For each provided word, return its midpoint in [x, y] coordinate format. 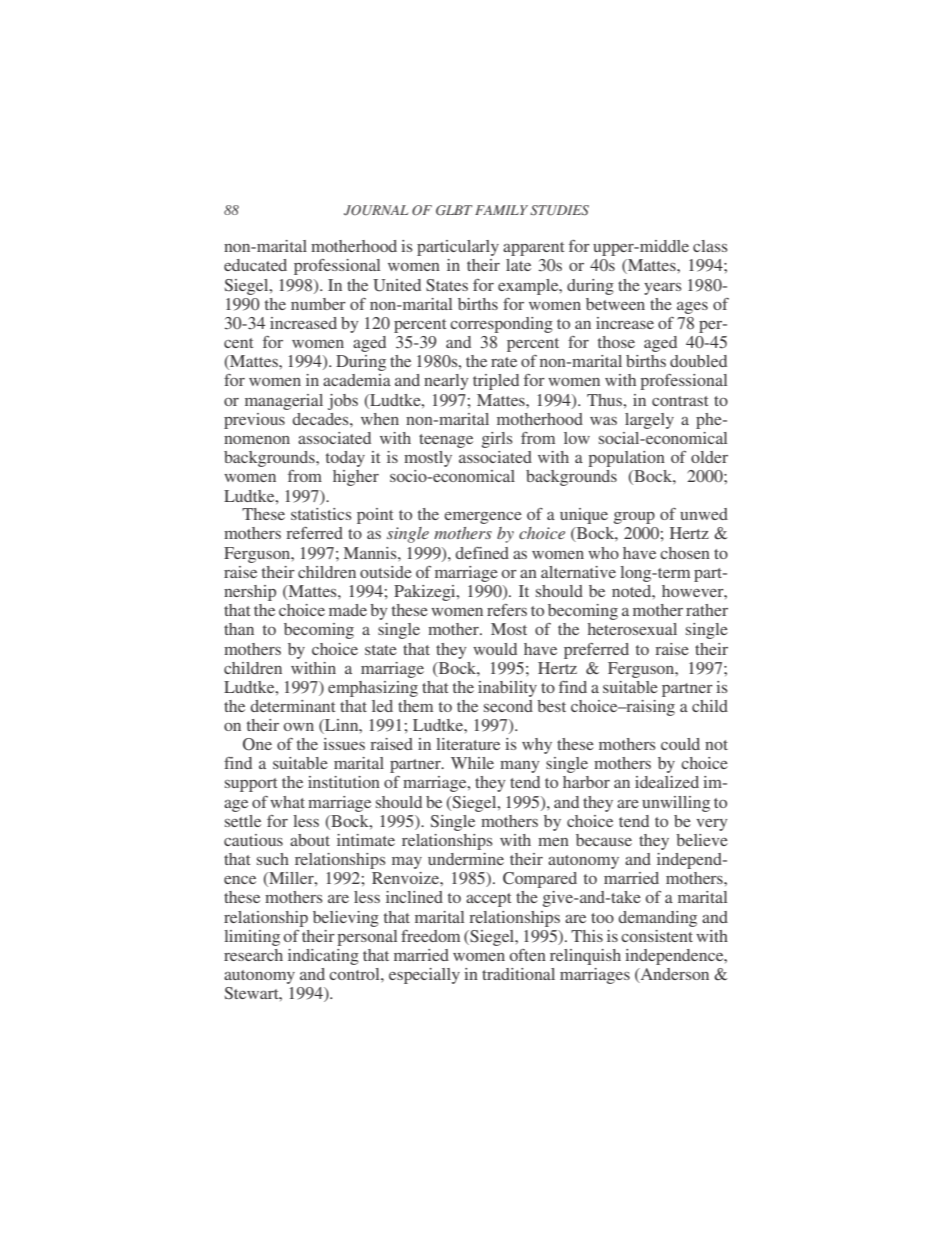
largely [649, 421]
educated [255, 265]
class [710, 246]
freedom [430, 936]
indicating [323, 957]
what [287, 802]
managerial [284, 402]
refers [507, 610]
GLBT [454, 210]
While [472, 763]
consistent [657, 936]
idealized [667, 782]
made [348, 610]
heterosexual [632, 629]
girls [497, 440]
